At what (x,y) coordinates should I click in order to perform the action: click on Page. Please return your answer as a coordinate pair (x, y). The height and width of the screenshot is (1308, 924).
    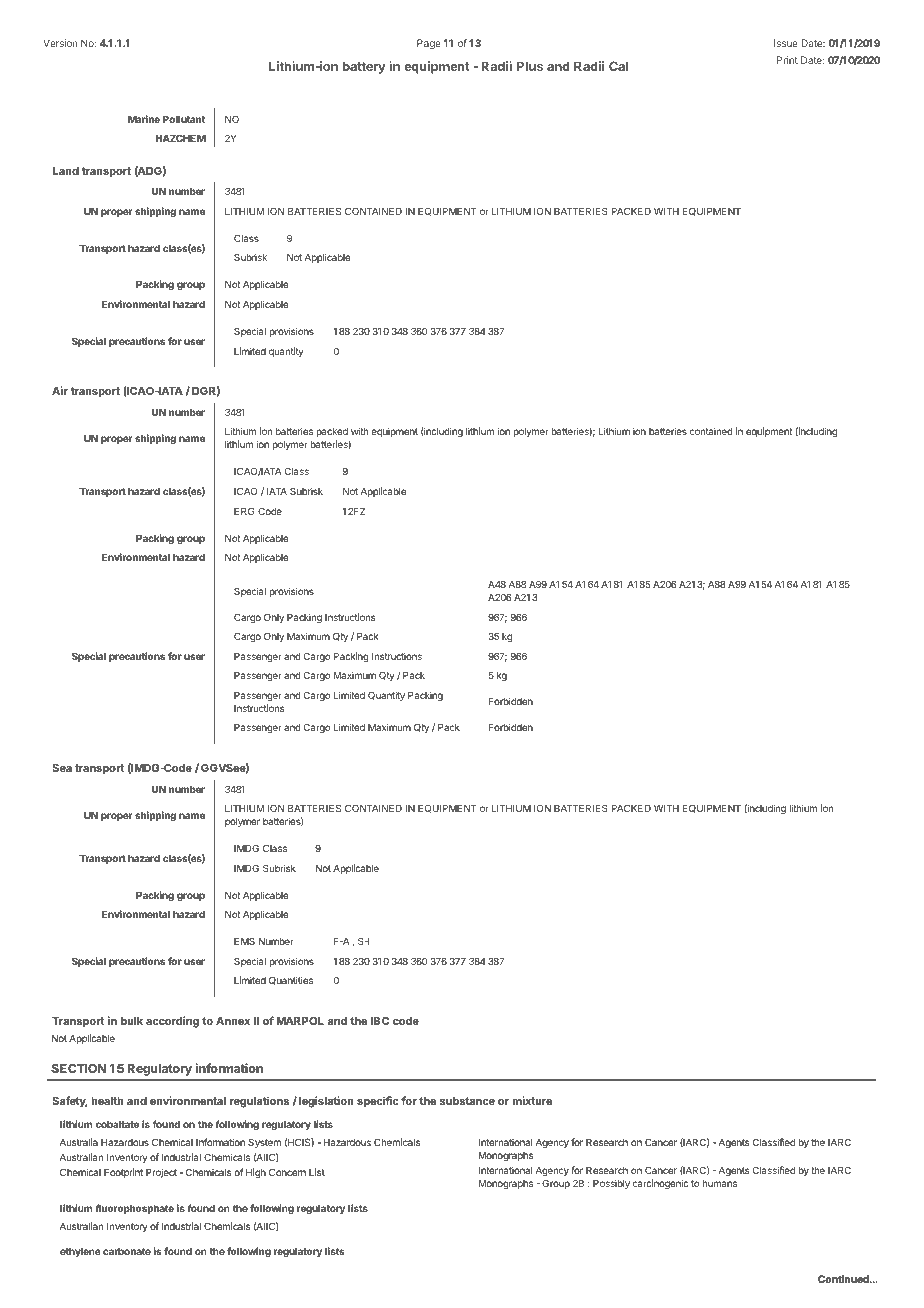
    Looking at the image, I should click on (429, 44).
